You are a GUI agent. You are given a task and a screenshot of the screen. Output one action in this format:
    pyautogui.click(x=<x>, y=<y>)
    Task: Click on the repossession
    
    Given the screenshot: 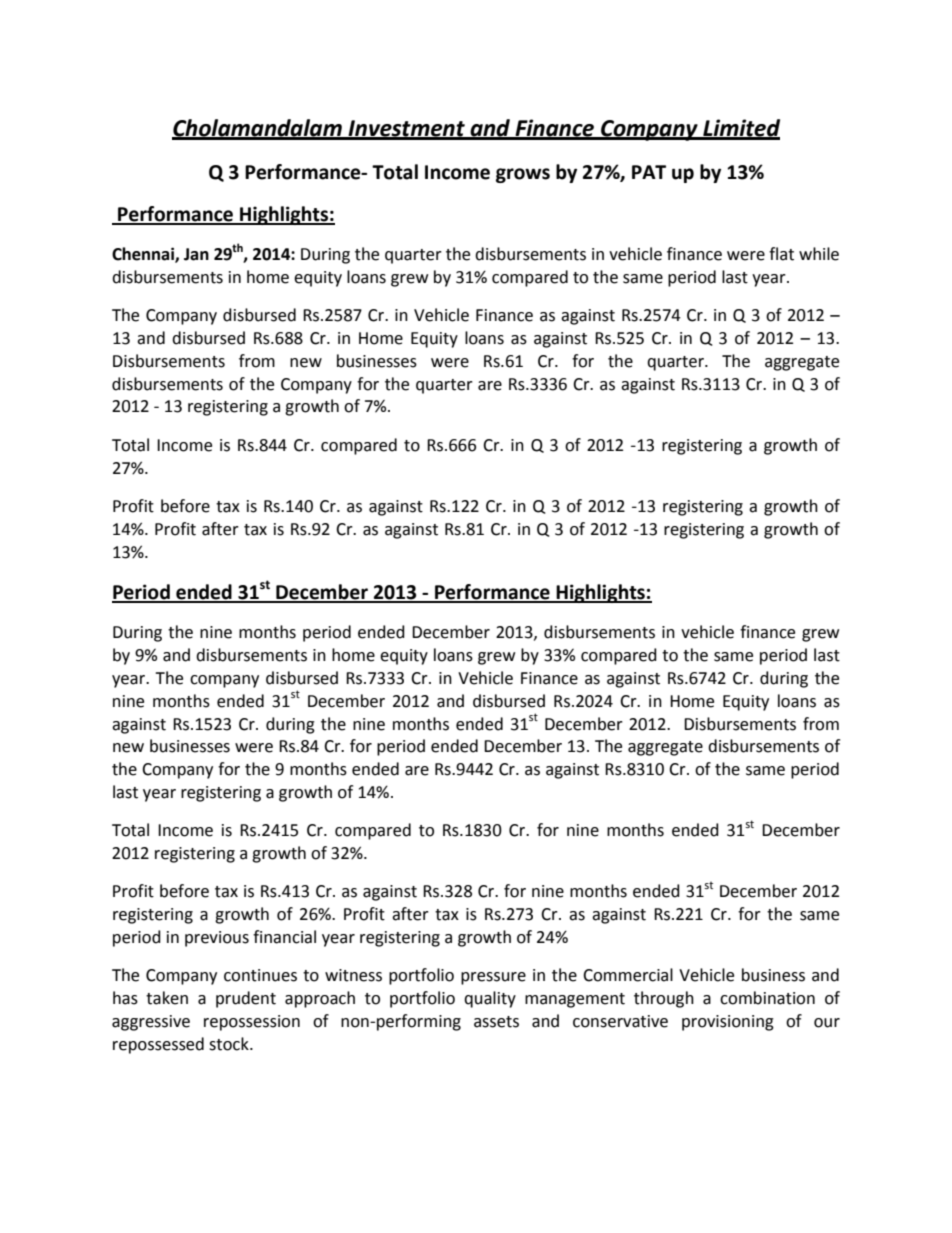 What is the action you would take?
    pyautogui.click(x=252, y=1023)
